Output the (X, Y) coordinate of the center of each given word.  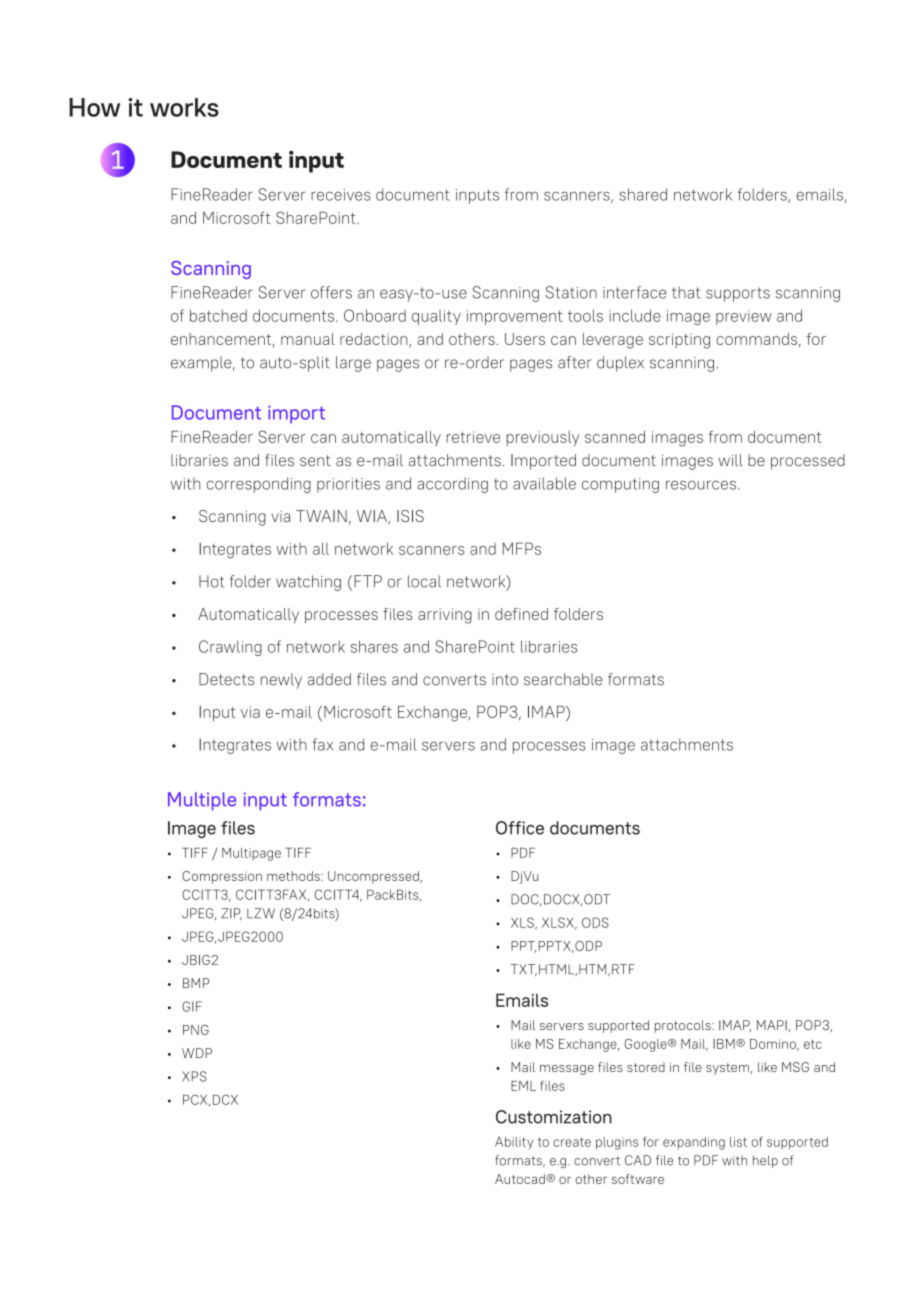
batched (218, 315)
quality (436, 317)
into (505, 680)
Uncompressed (374, 877)
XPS (194, 1076)
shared (643, 194)
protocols (684, 1026)
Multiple (202, 801)
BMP (196, 983)
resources (701, 485)
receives (340, 195)
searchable (563, 679)
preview (743, 317)
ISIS (410, 516)
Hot (211, 581)
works (184, 107)
